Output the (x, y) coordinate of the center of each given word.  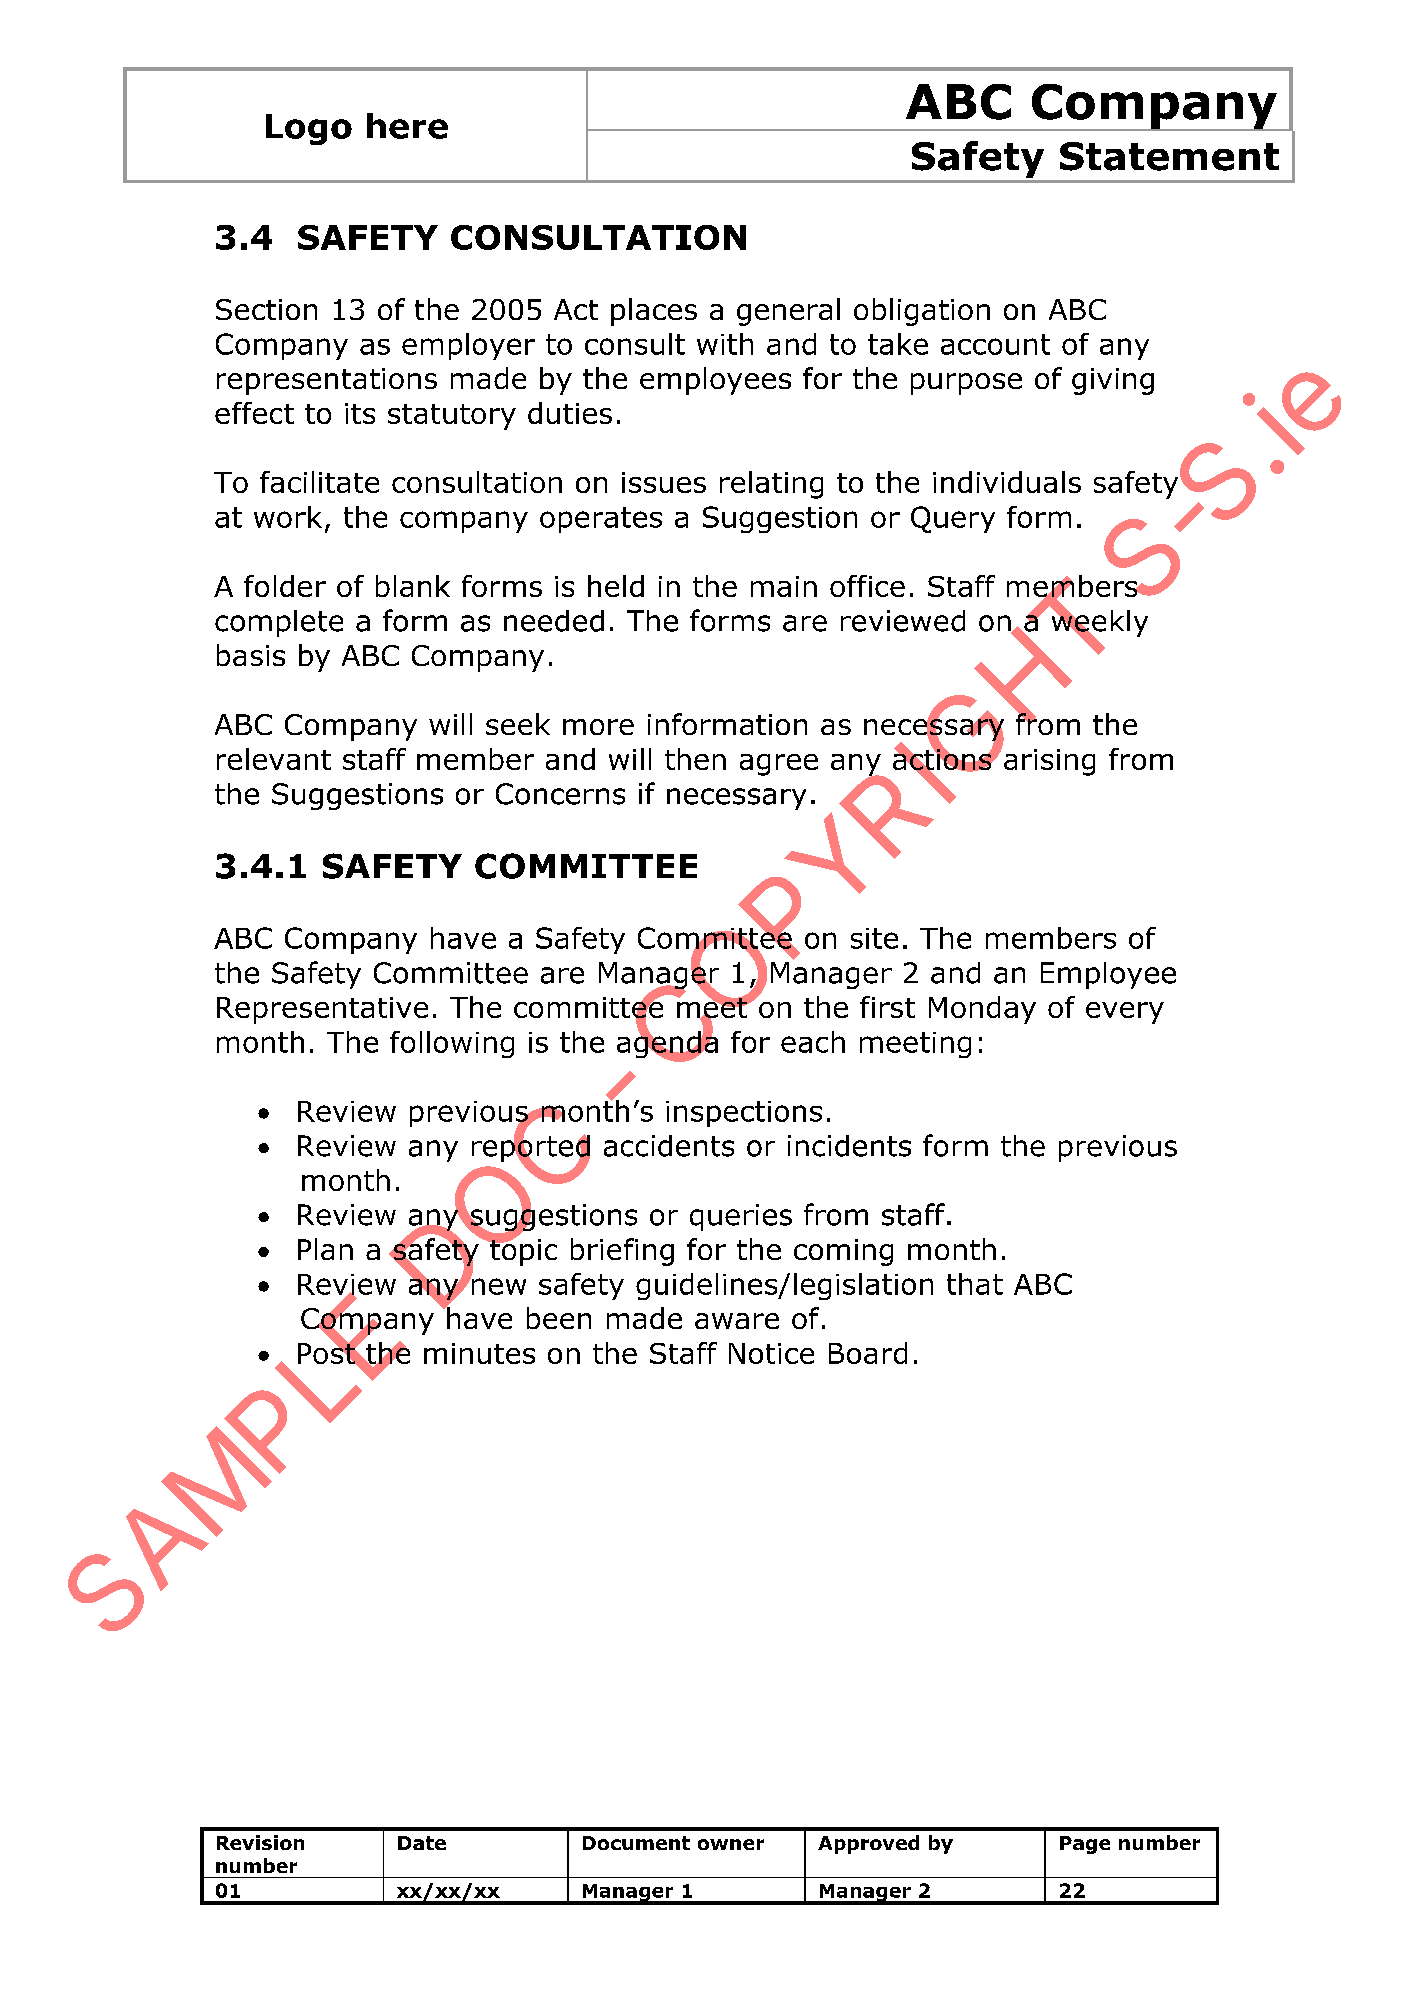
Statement (1169, 156)
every (1125, 1013)
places (654, 312)
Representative (322, 1010)
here (407, 126)
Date (422, 1843)
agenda (667, 1044)
